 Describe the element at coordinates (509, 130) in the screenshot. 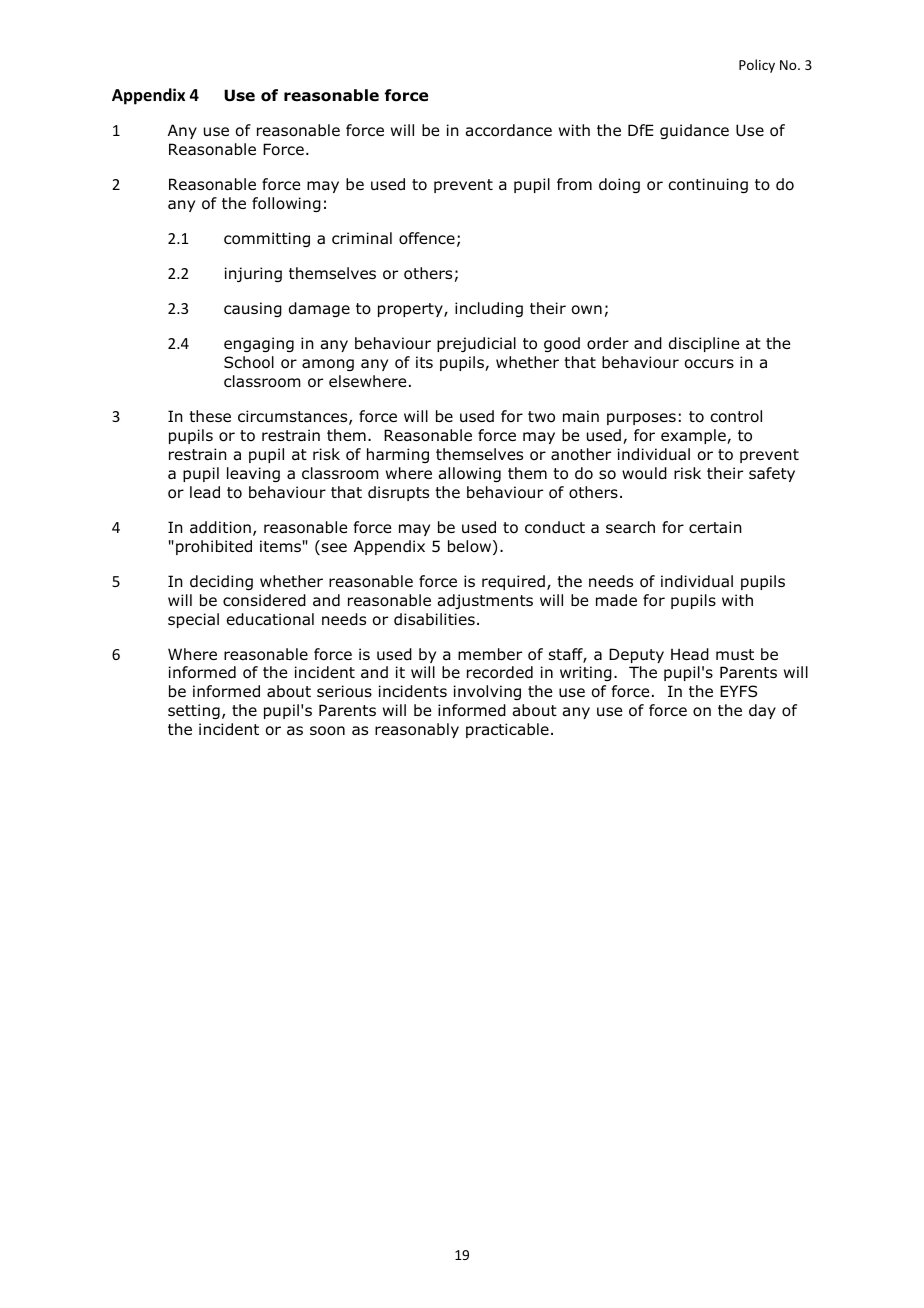

I see `accordance` at that location.
